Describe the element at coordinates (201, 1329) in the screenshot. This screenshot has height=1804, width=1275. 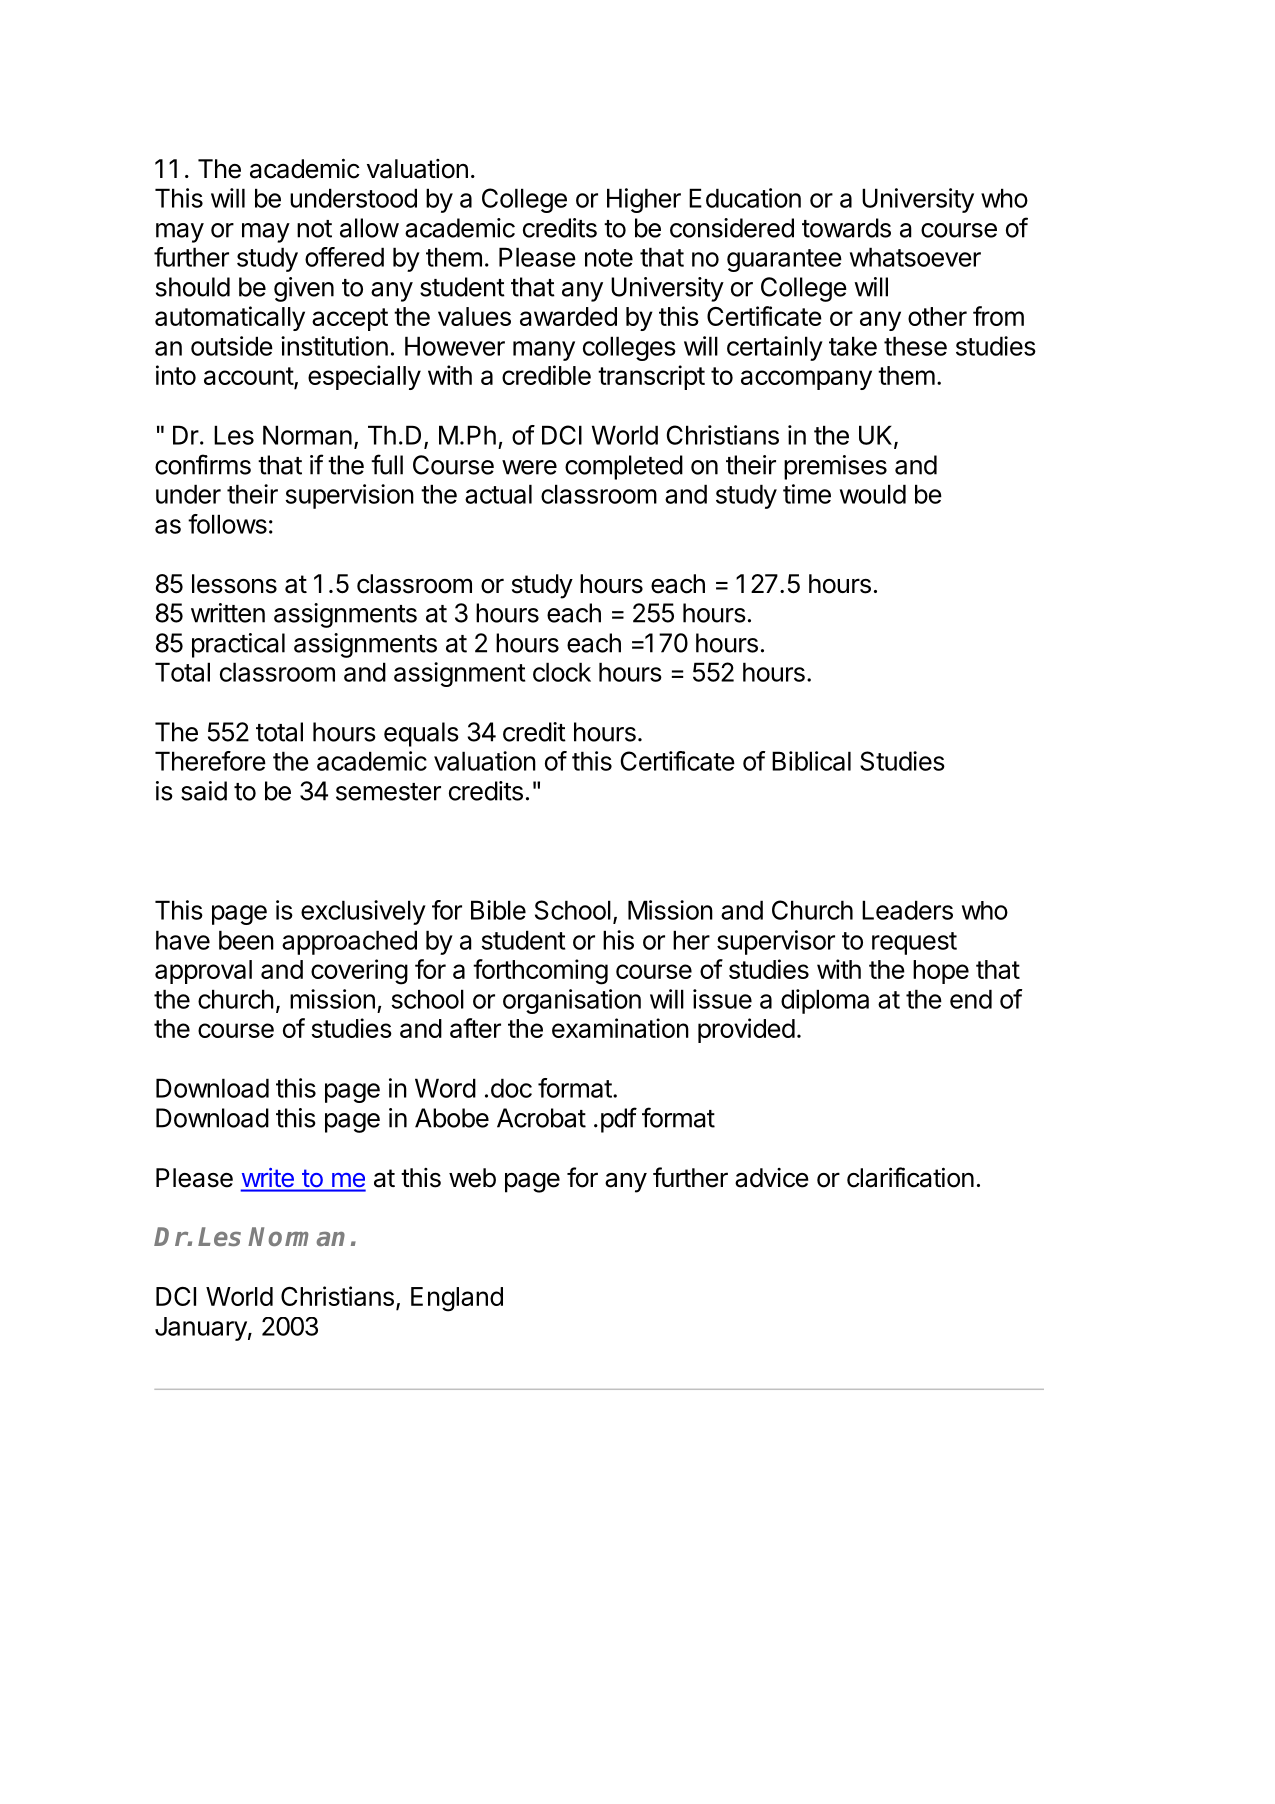
I see `January` at that location.
